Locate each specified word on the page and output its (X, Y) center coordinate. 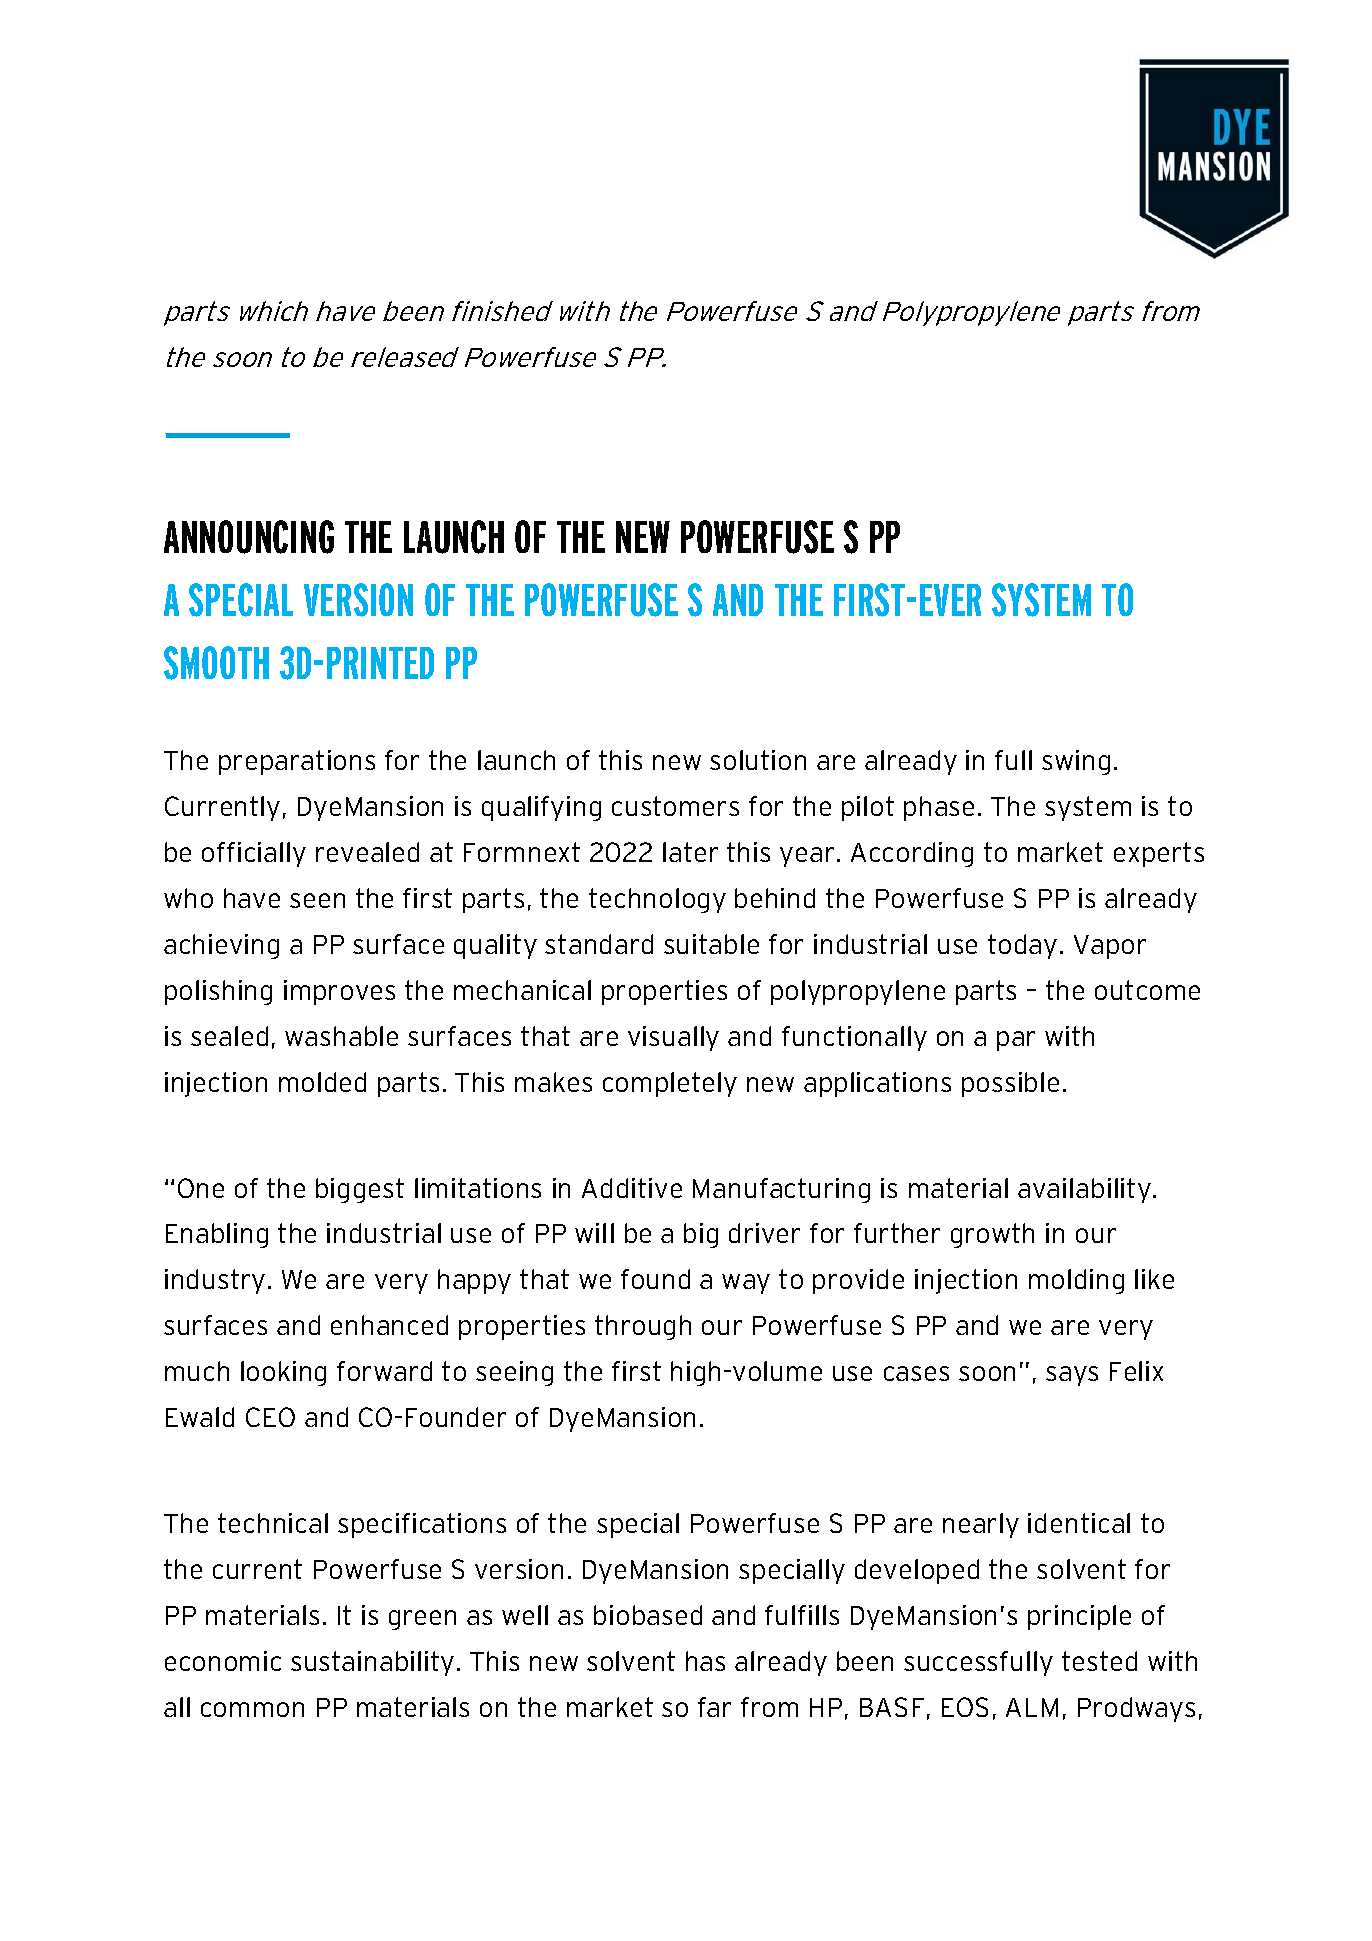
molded (322, 1082)
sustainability (372, 1663)
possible (1010, 1084)
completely (670, 1084)
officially (254, 854)
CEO (270, 1417)
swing (1076, 762)
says (1072, 1376)
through (643, 1327)
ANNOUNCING (249, 537)
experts (1159, 854)
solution (758, 760)
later (690, 852)
